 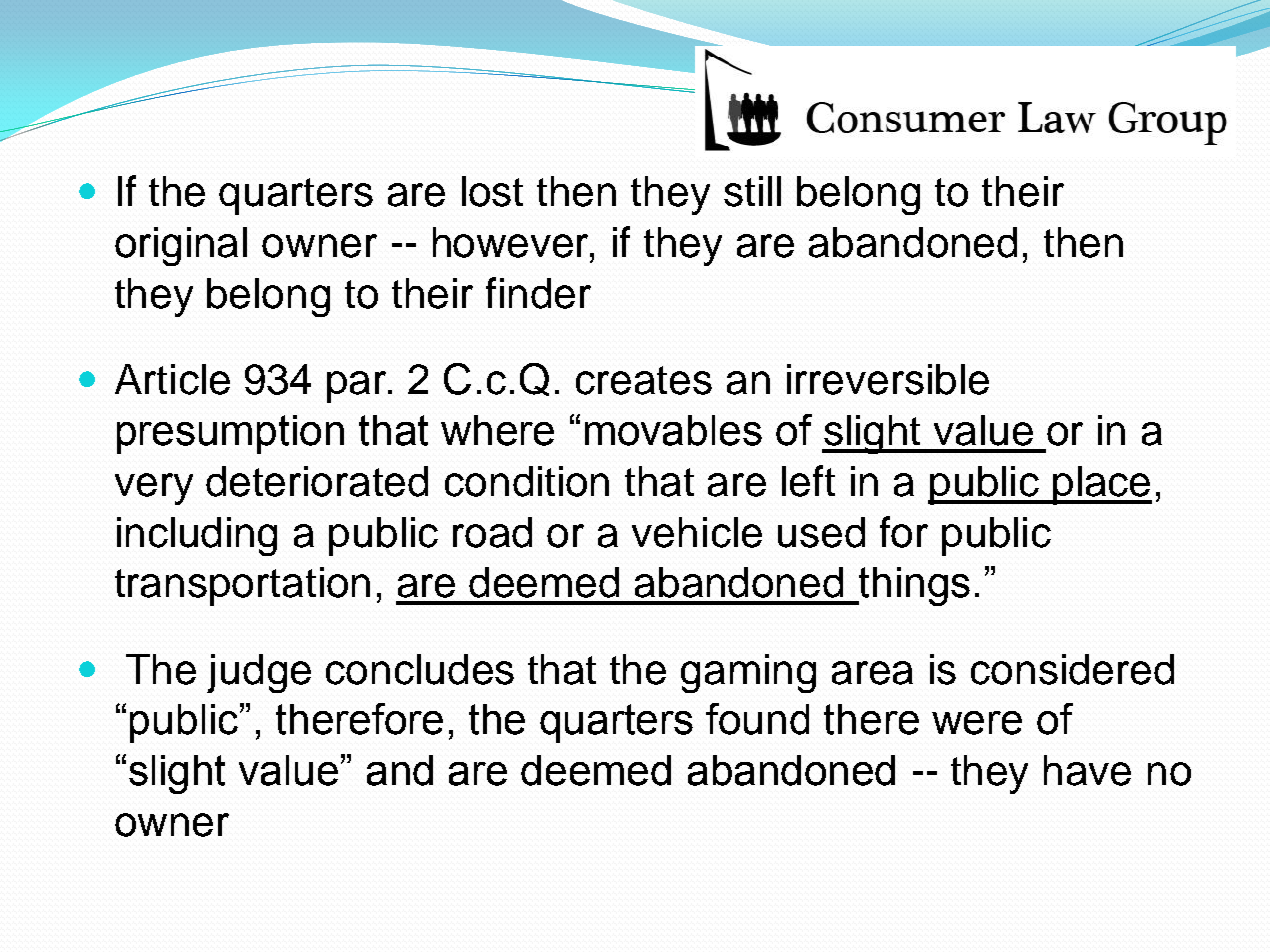 I want to click on however, so click(x=512, y=242).
